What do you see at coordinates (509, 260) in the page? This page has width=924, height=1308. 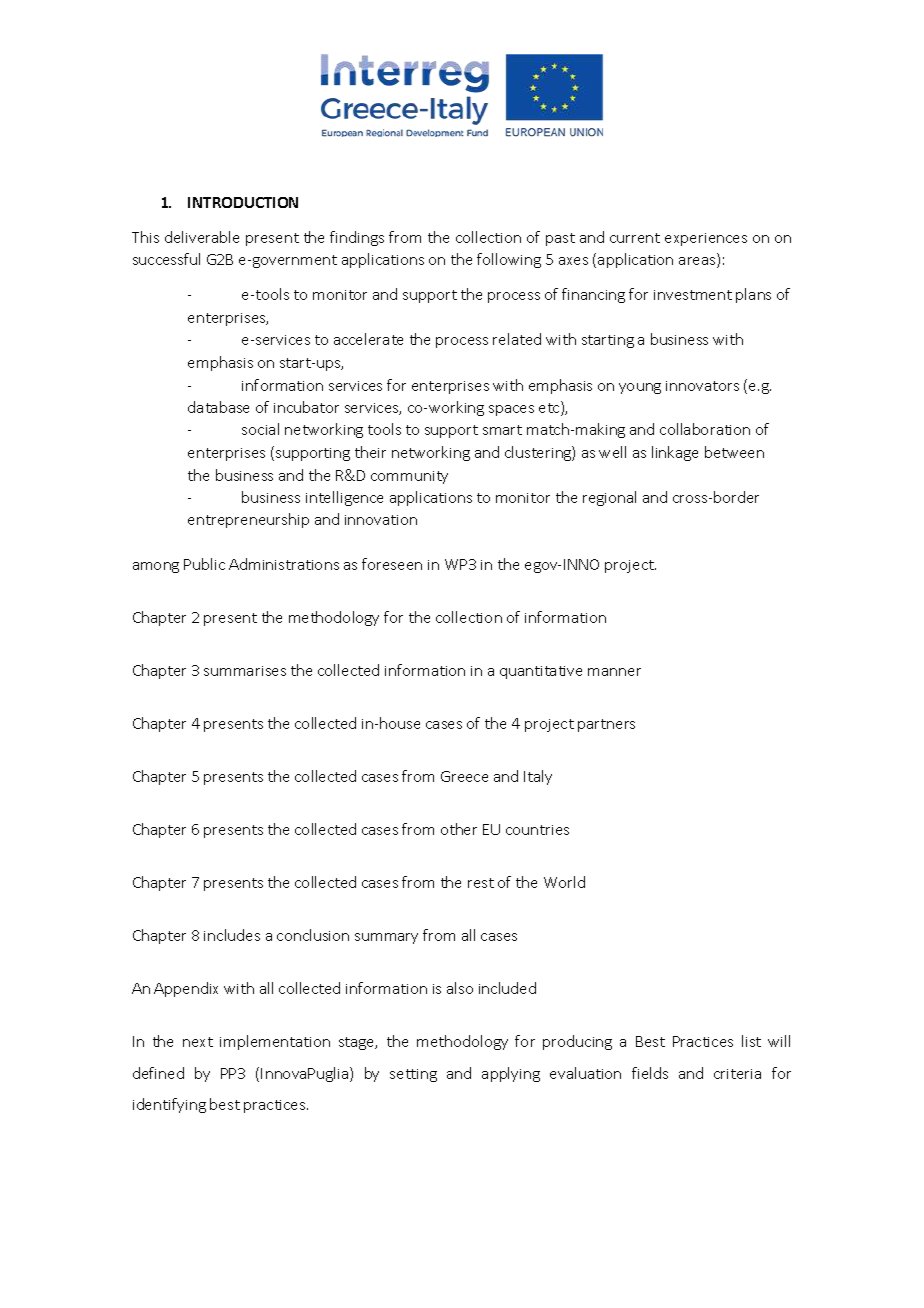 I see `following` at bounding box center [509, 260].
